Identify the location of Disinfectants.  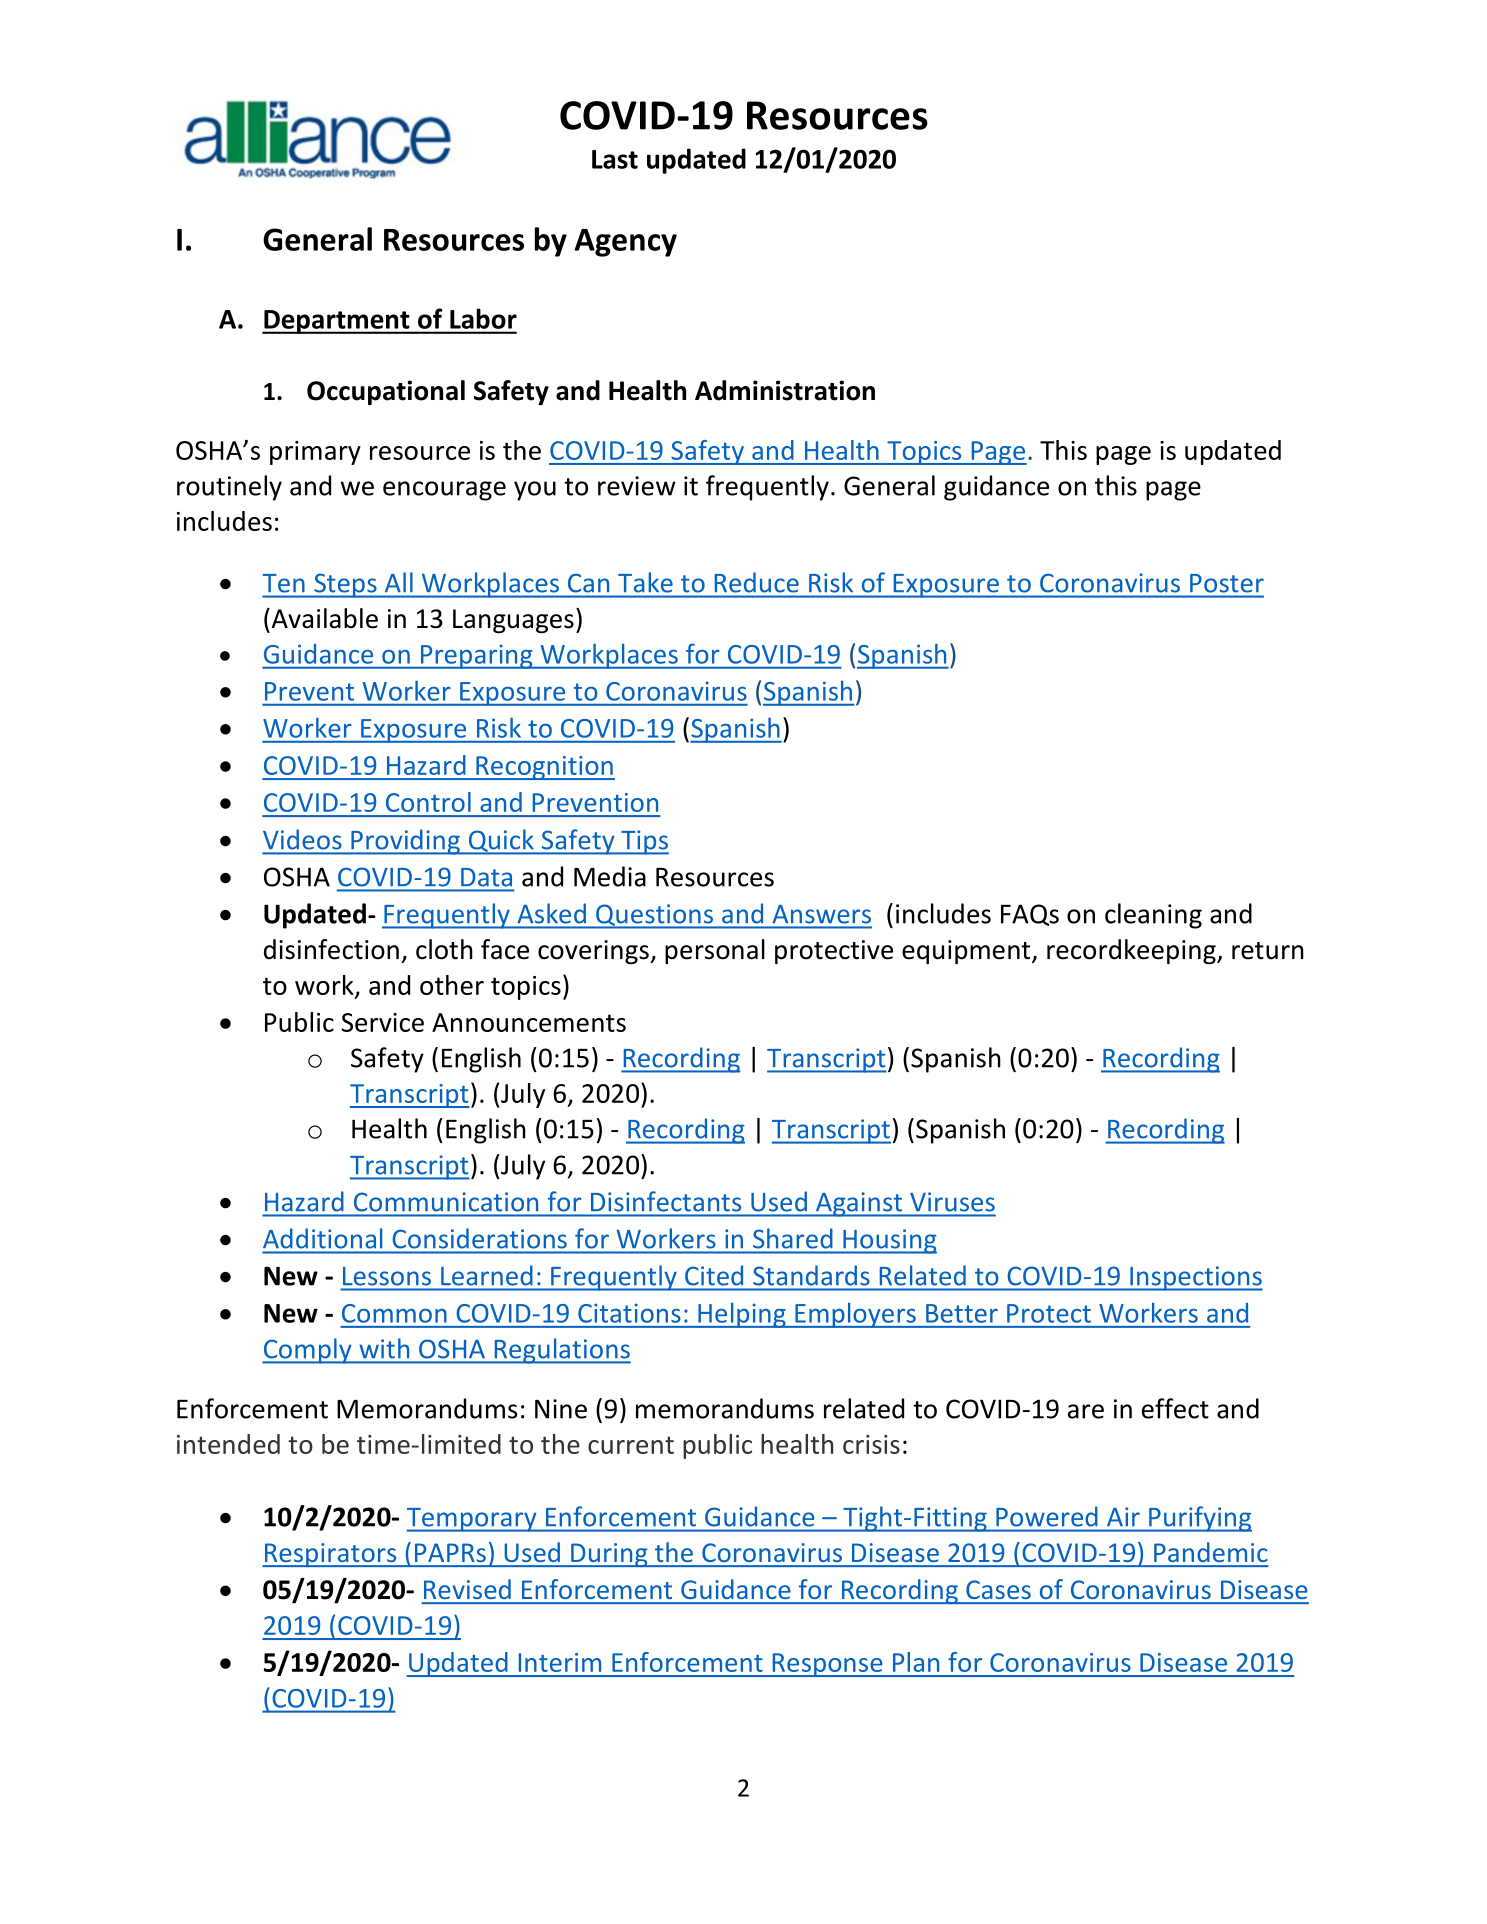
(666, 1201).
